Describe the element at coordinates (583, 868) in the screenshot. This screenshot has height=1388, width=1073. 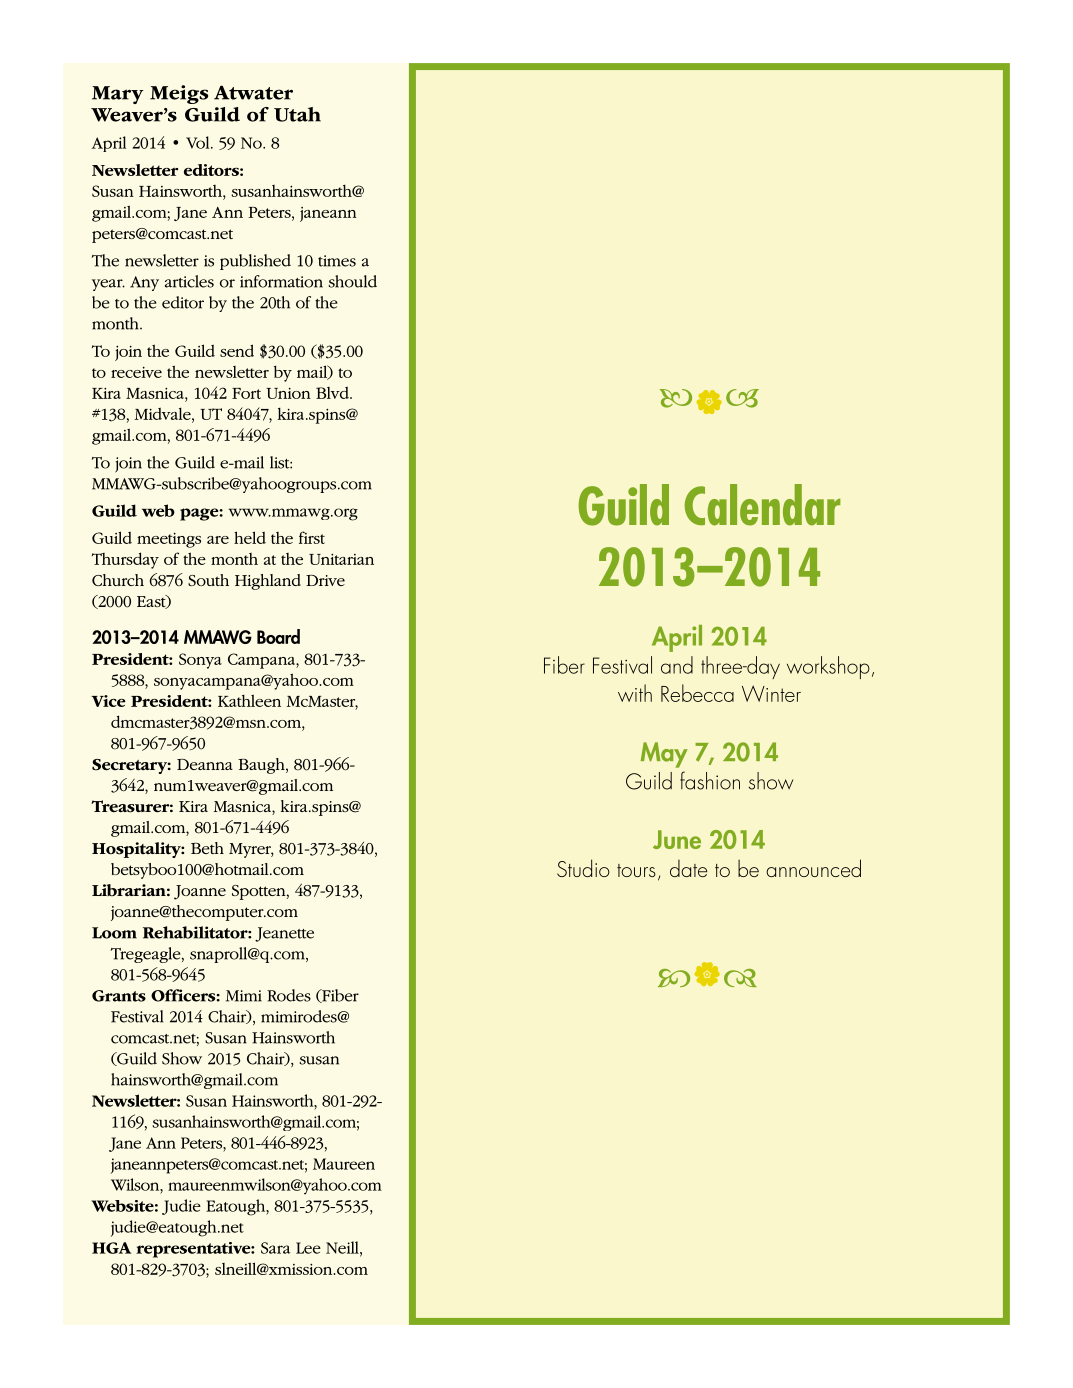
I see `Studio` at that location.
